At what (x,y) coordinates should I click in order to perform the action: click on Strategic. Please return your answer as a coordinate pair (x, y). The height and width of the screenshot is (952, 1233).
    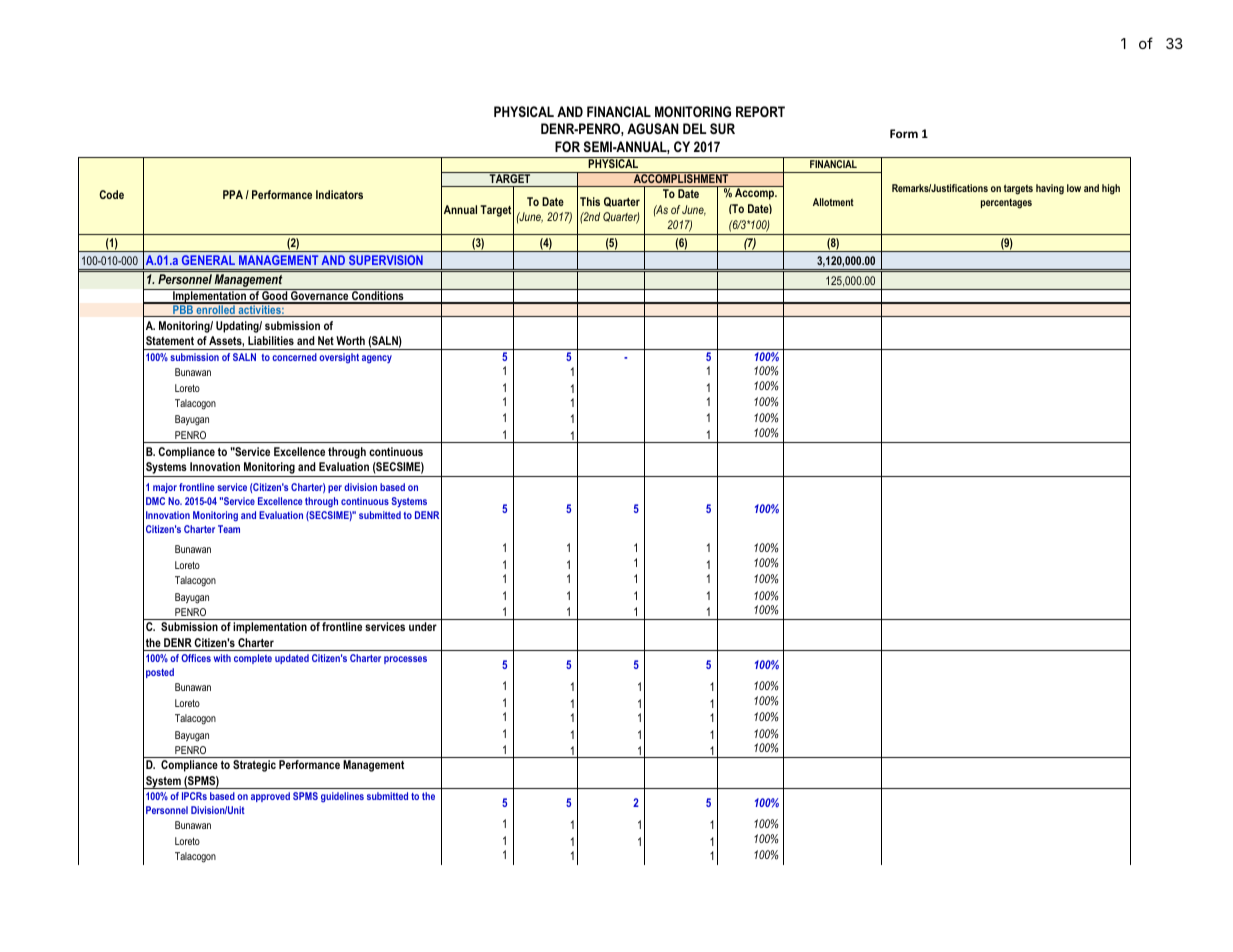
    Looking at the image, I should click on (254, 766).
